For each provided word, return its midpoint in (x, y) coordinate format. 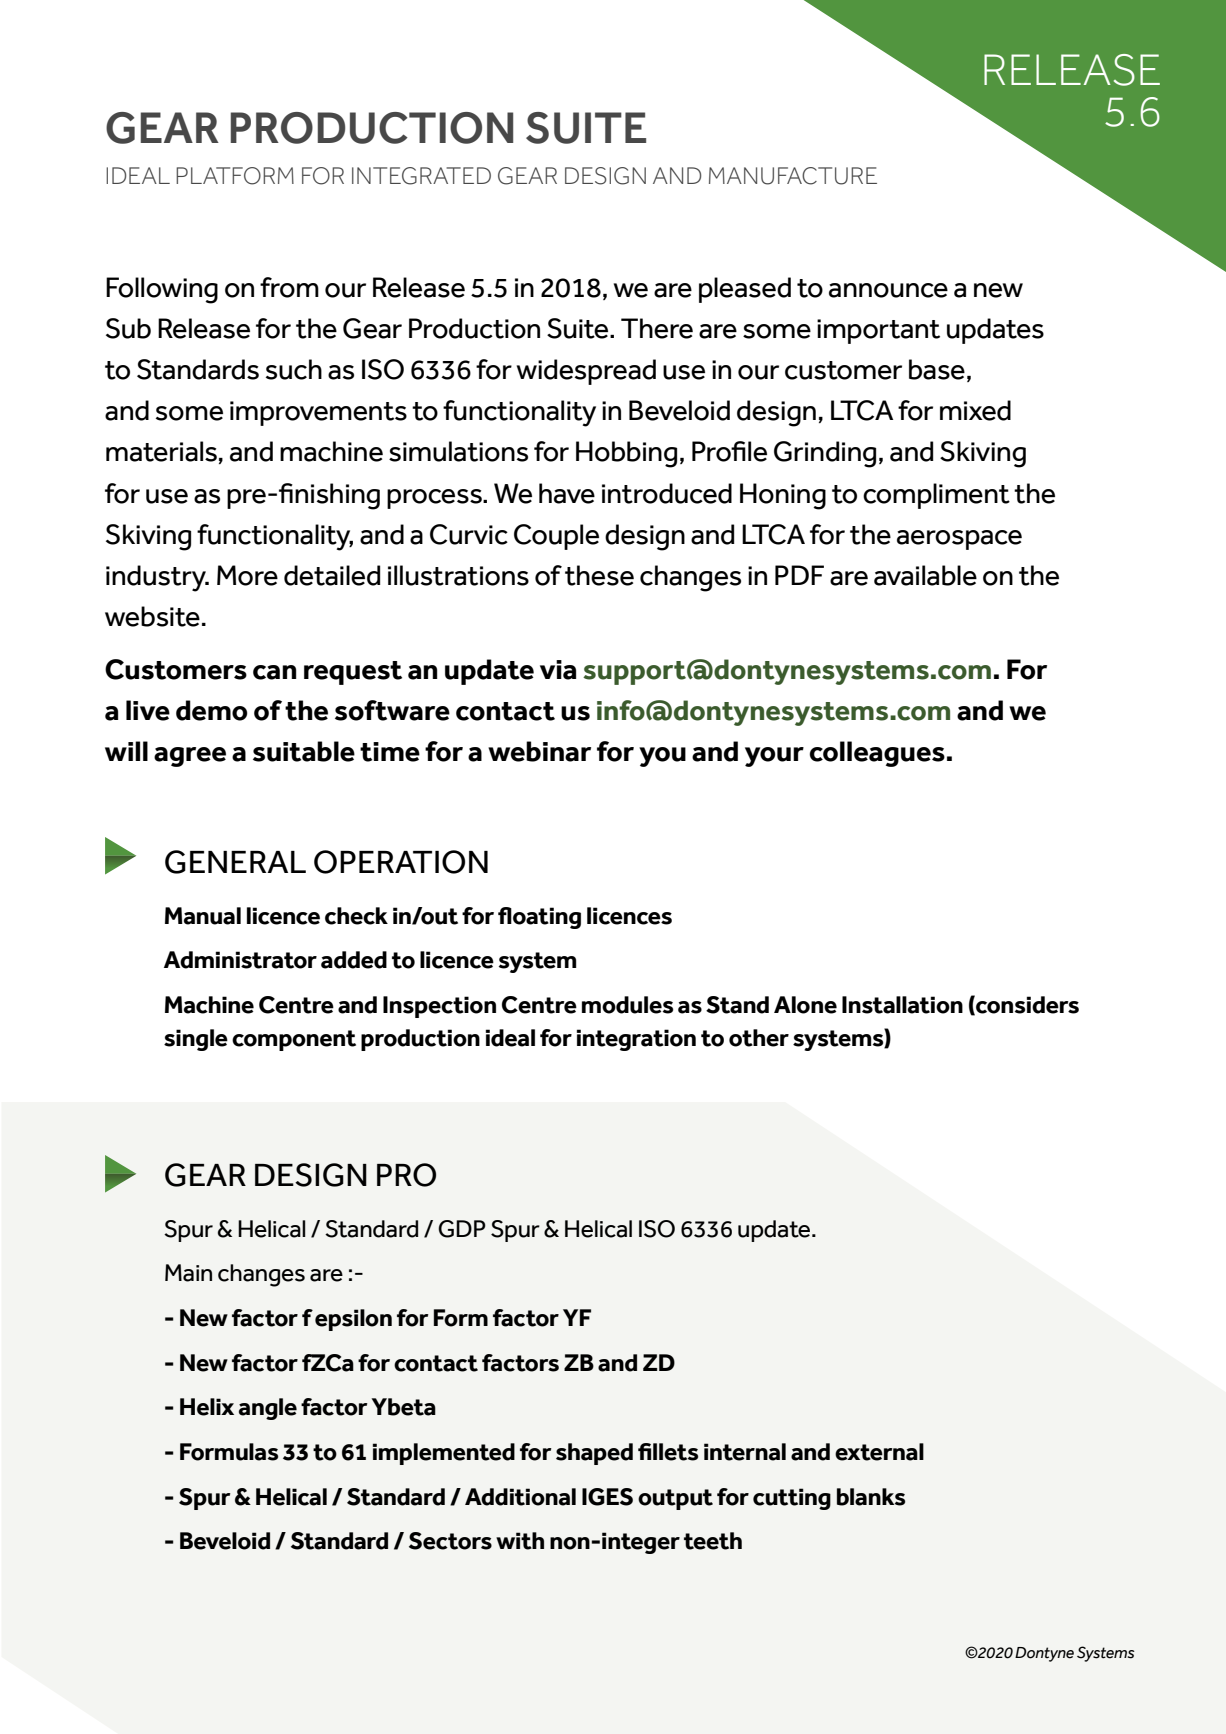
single (196, 1040)
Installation (902, 1005)
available (925, 575)
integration (636, 1040)
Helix (207, 1407)
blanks (871, 1497)
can (275, 672)
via (558, 670)
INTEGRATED (421, 176)
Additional (520, 1497)
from (289, 287)
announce (888, 290)
